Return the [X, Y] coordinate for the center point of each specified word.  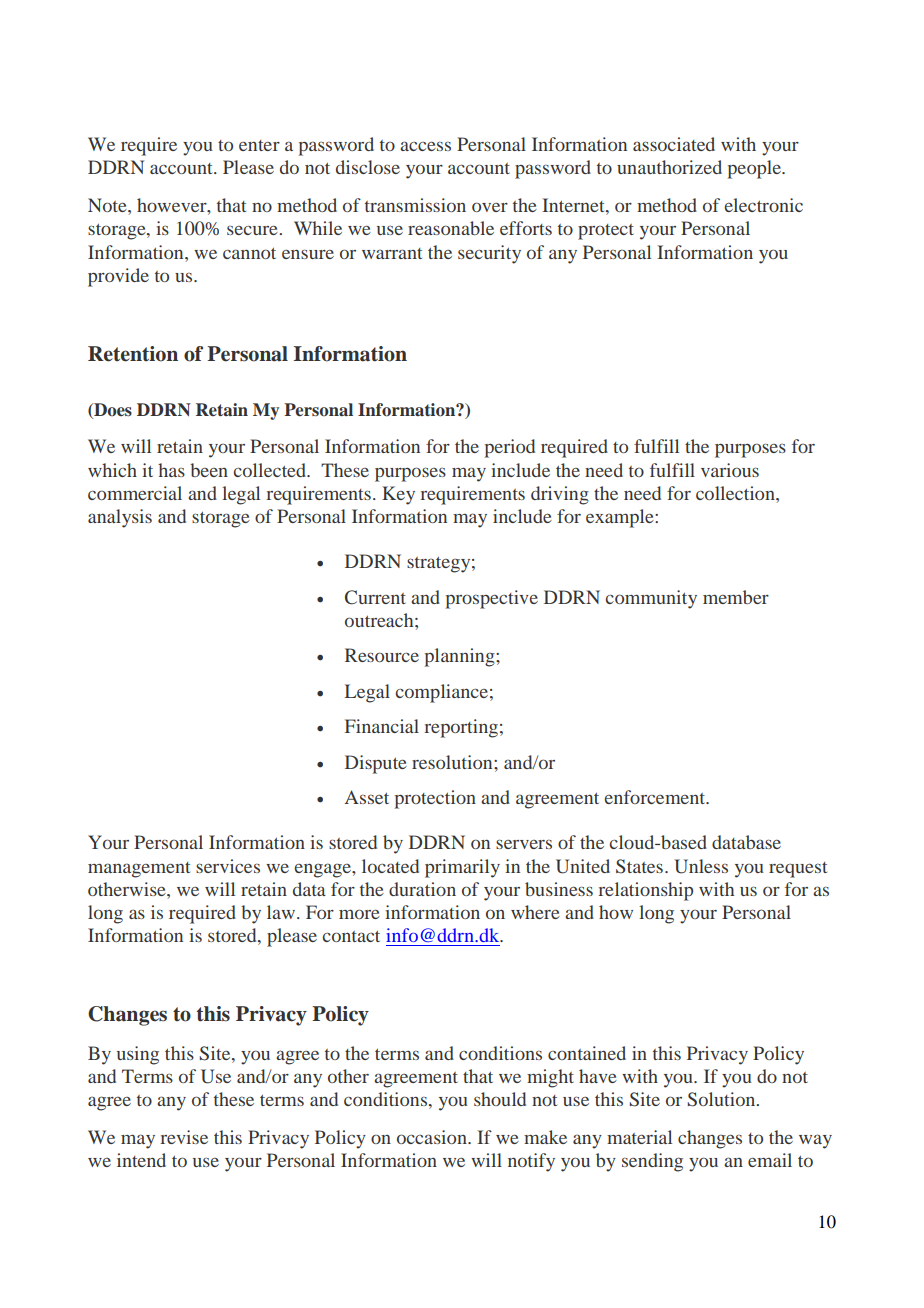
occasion [433, 1137]
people [755, 169]
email [770, 1160]
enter [259, 145]
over [490, 207]
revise [184, 1137]
